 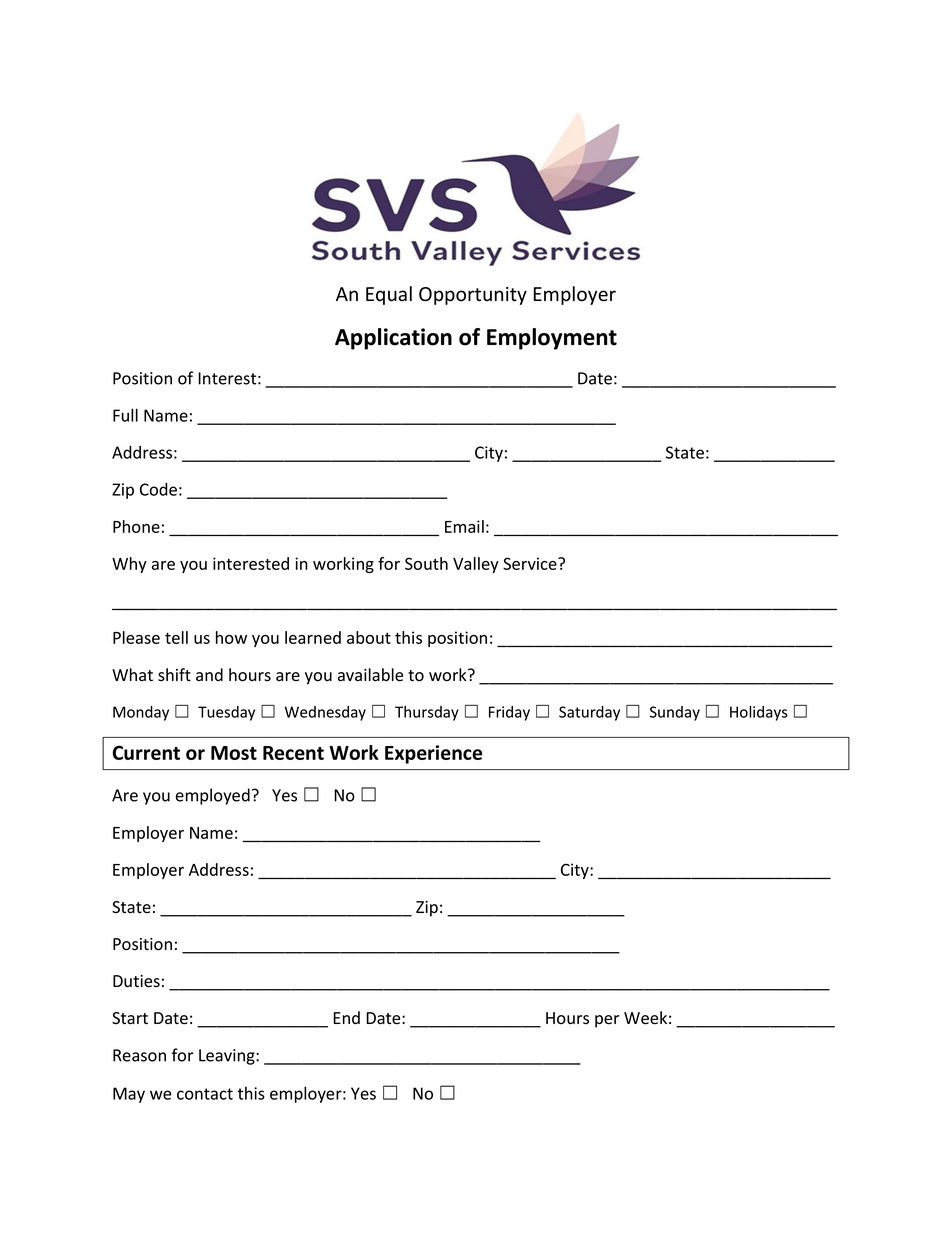 I want to click on Phone, so click(x=136, y=526).
